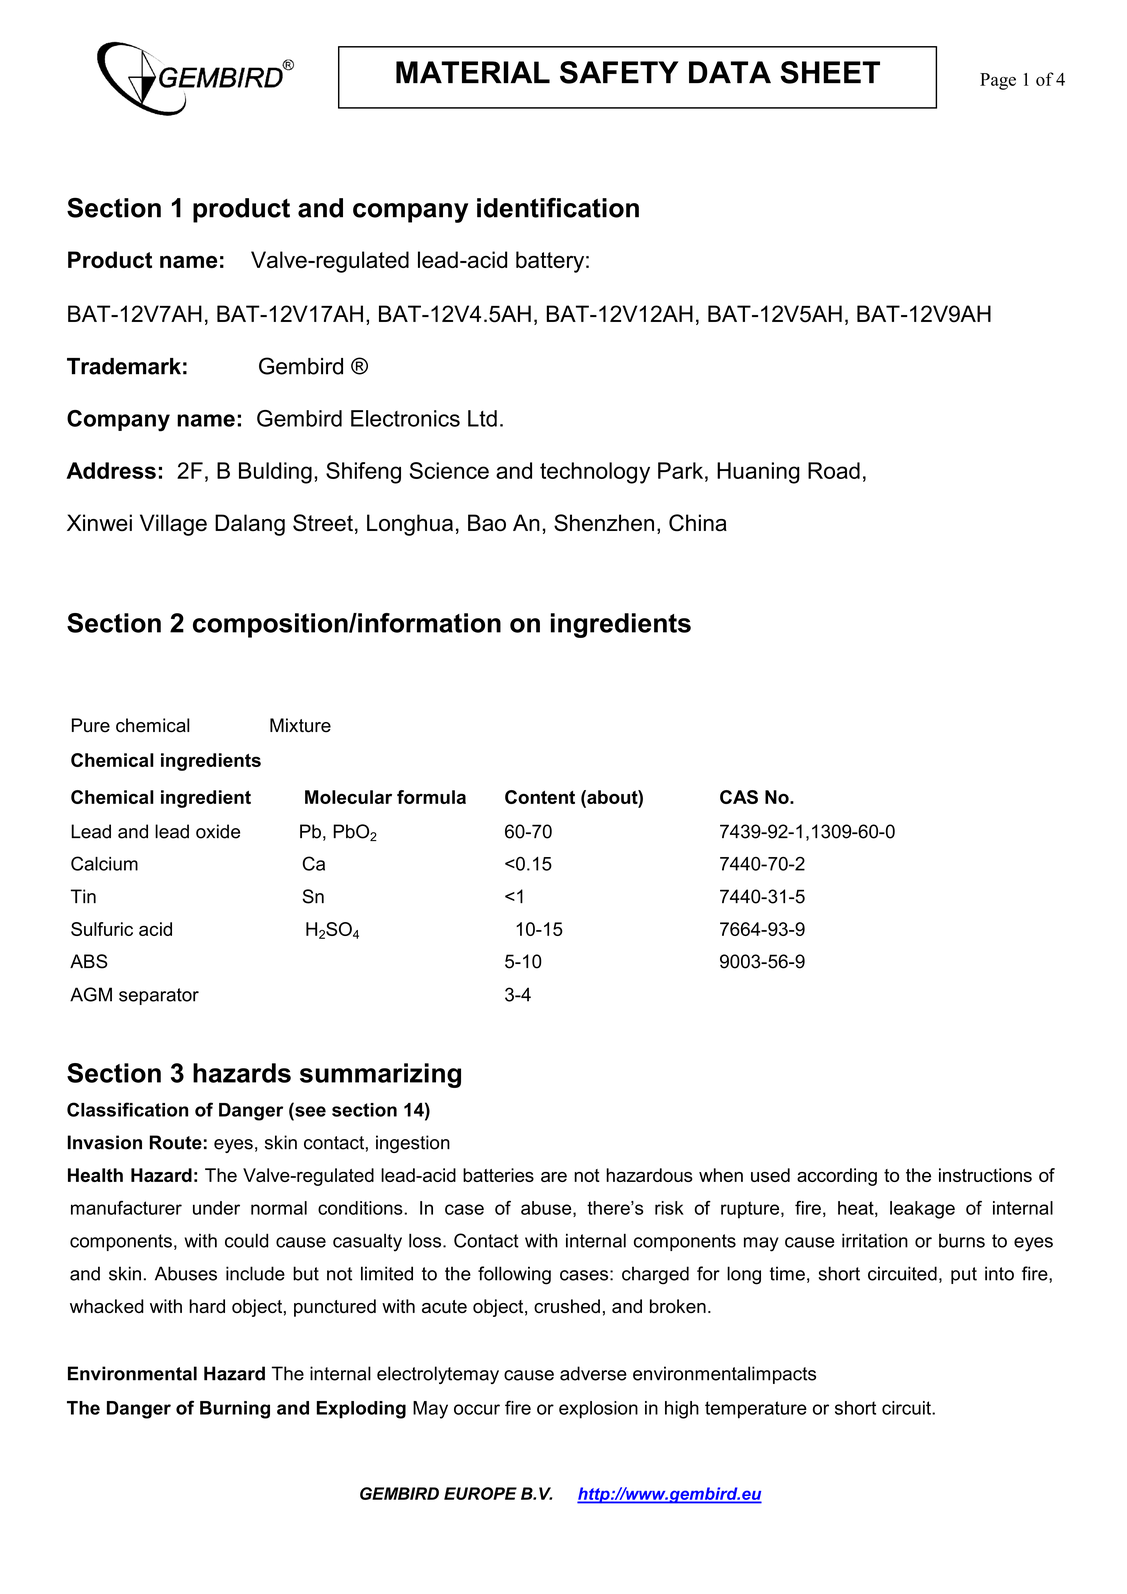  Describe the element at coordinates (837, 1177) in the image. I see `according` at that location.
